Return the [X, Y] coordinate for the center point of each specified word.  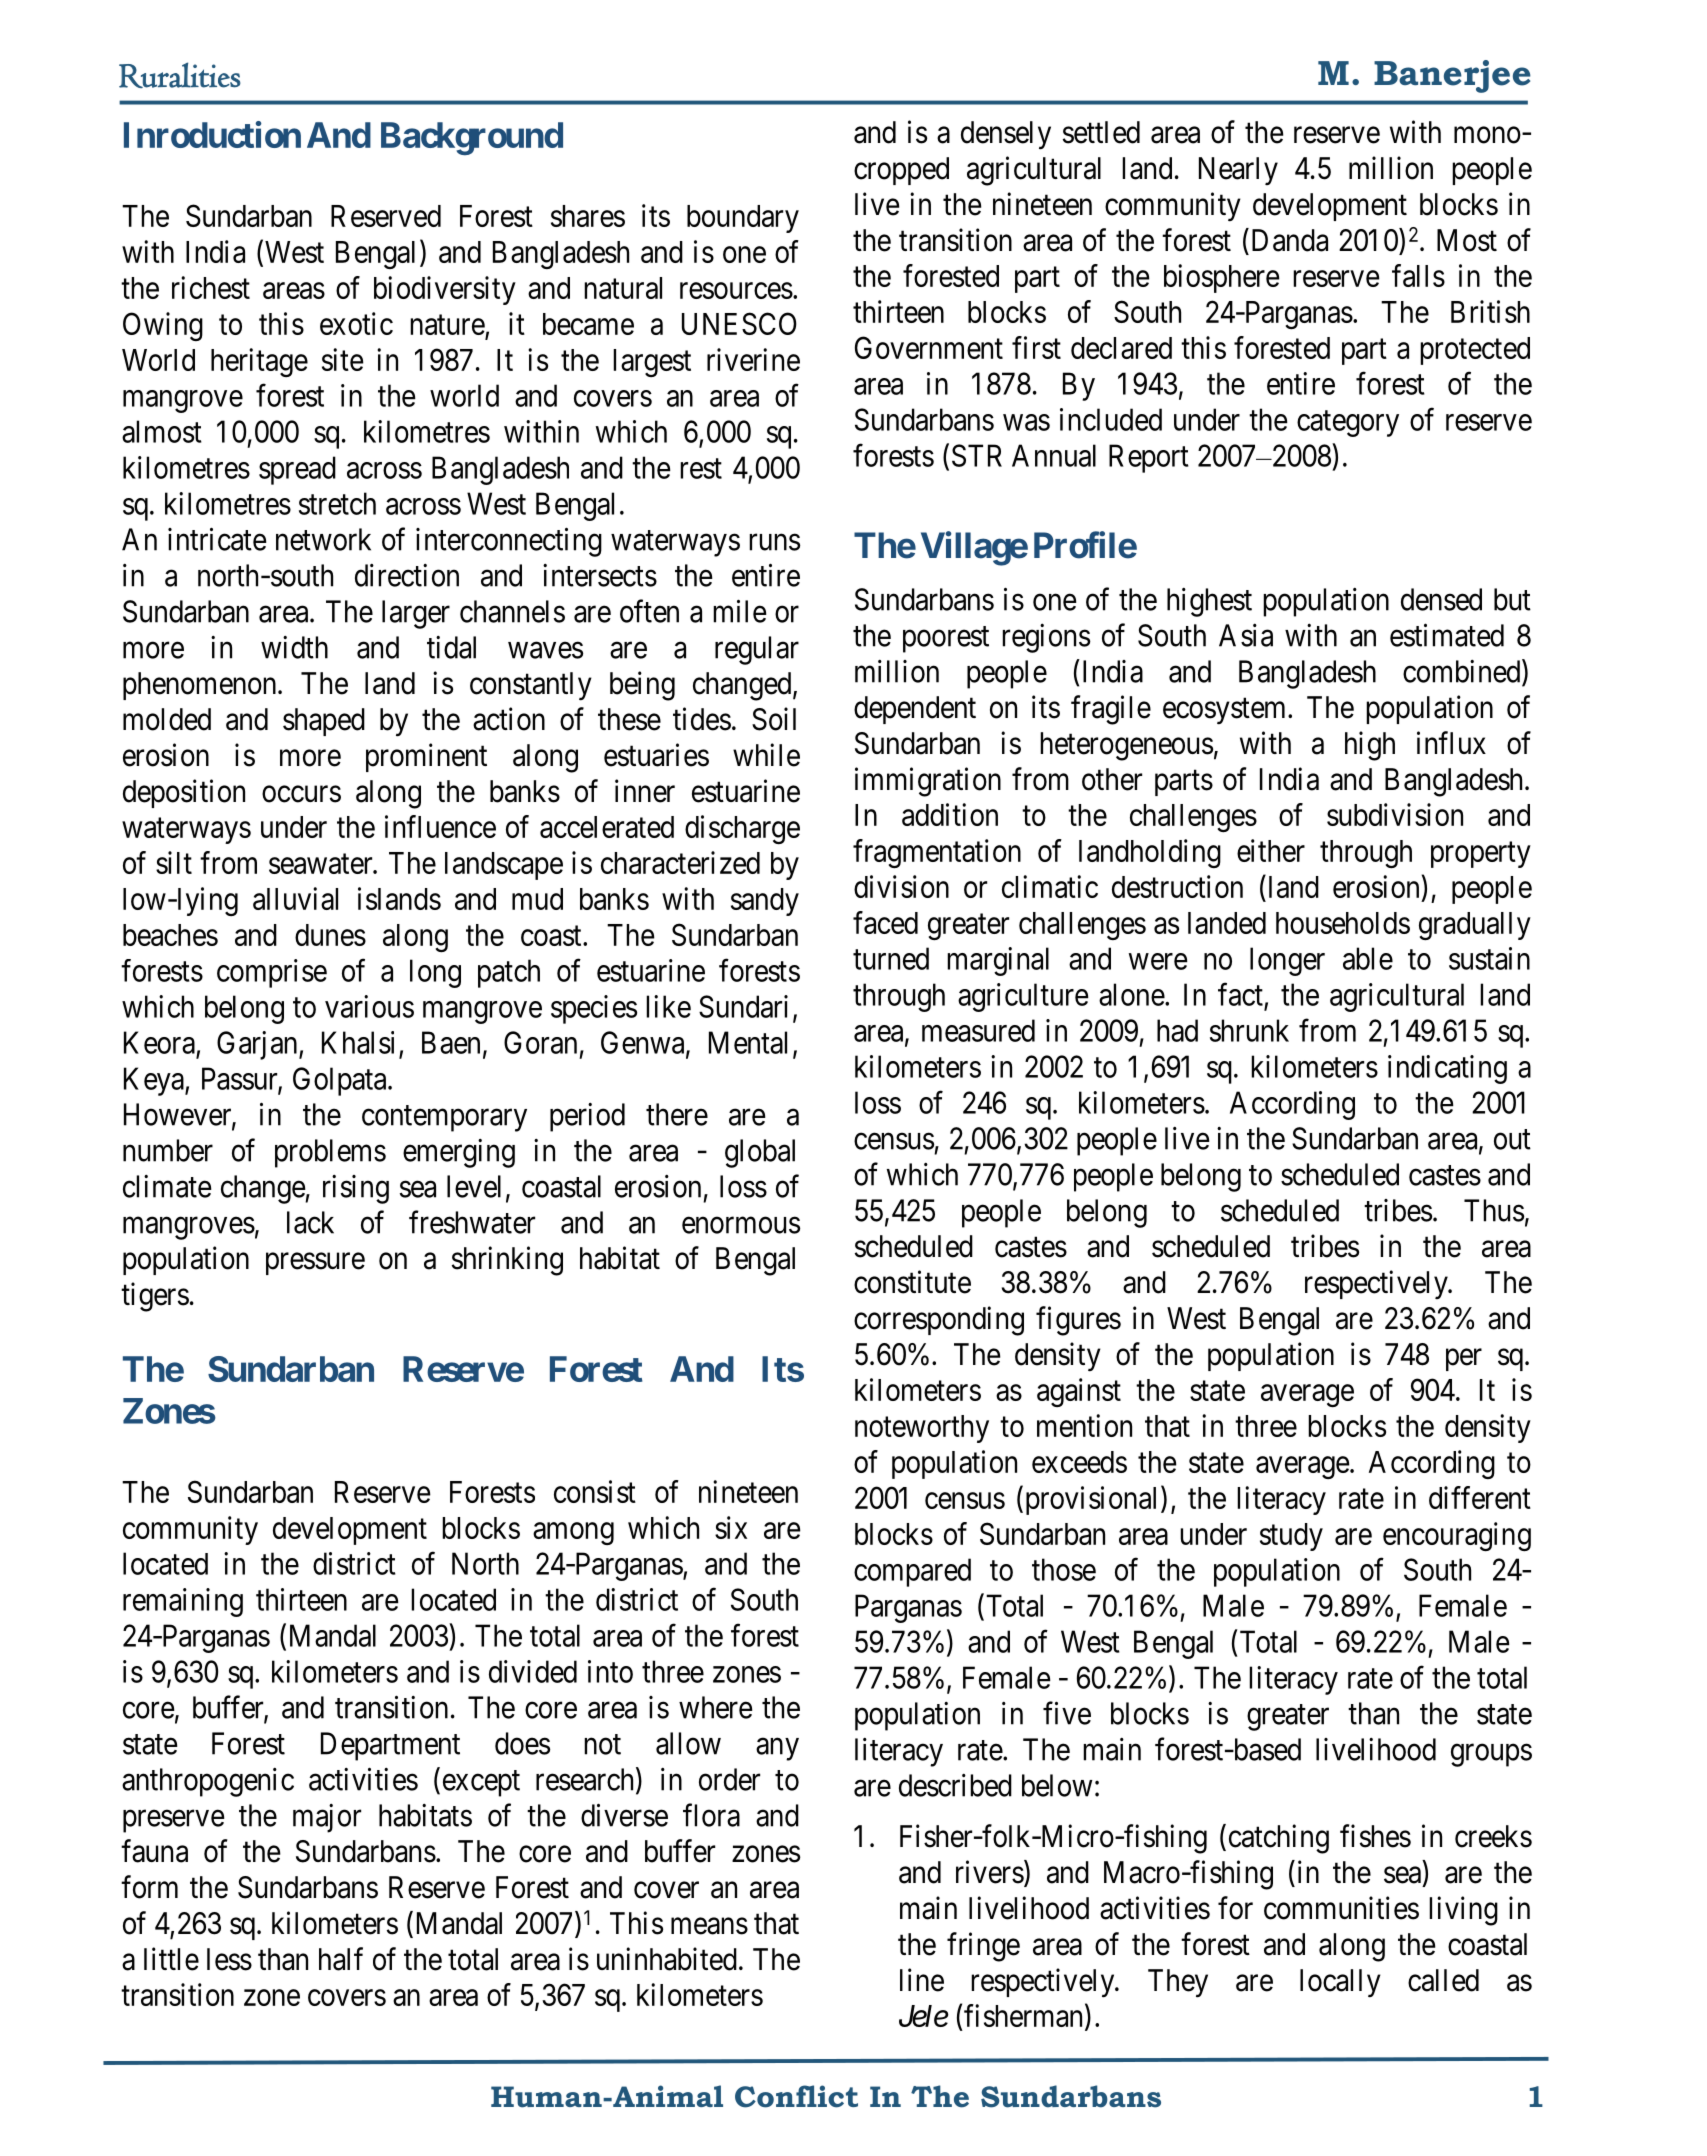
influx [1451, 742]
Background [472, 138]
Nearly [1238, 171]
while [766, 755]
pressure [315, 1264]
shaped [324, 722]
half [341, 1959]
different [1480, 1497]
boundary [743, 219]
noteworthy [922, 1429]
